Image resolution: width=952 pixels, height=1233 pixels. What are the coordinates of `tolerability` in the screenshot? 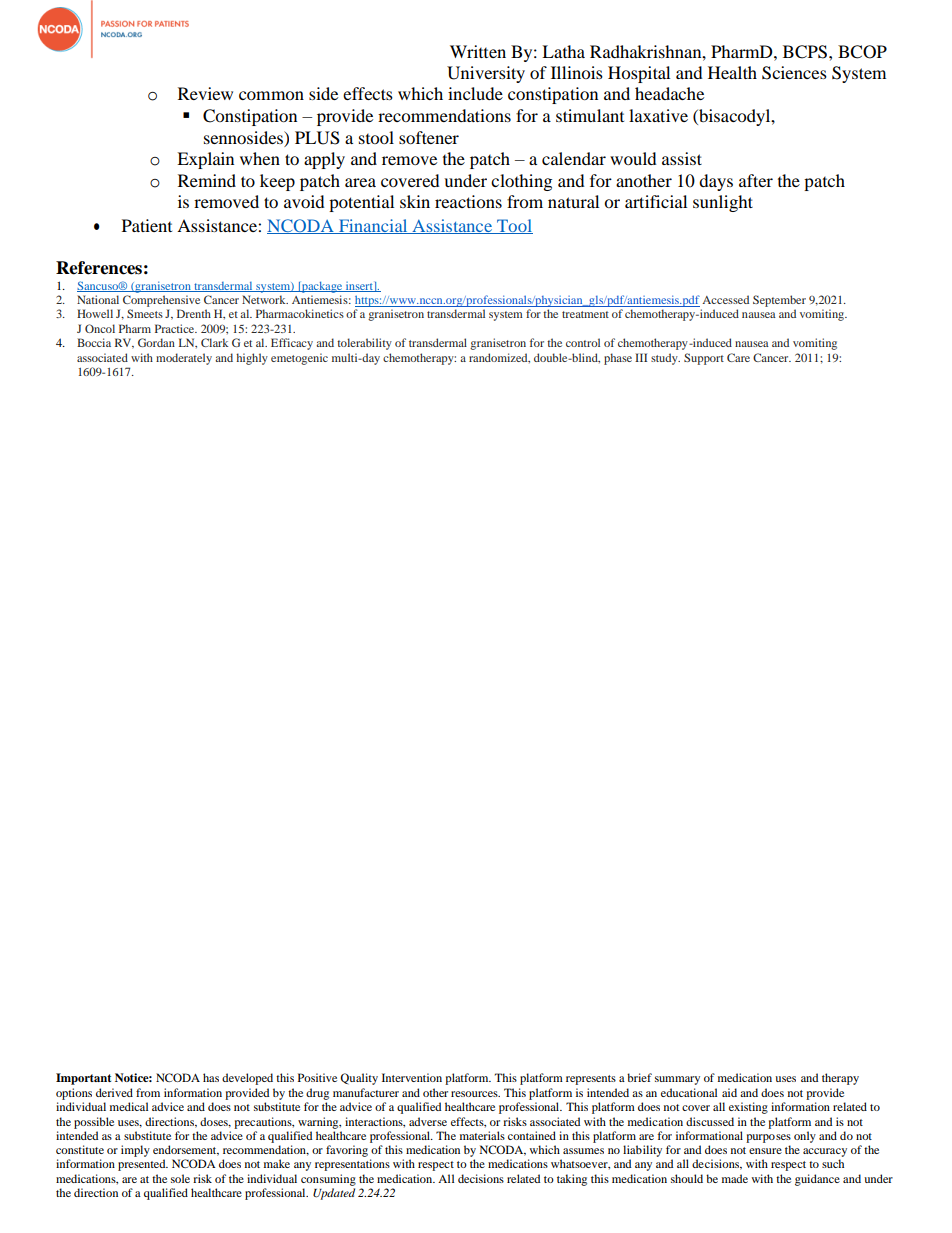 It's located at (364, 344).
